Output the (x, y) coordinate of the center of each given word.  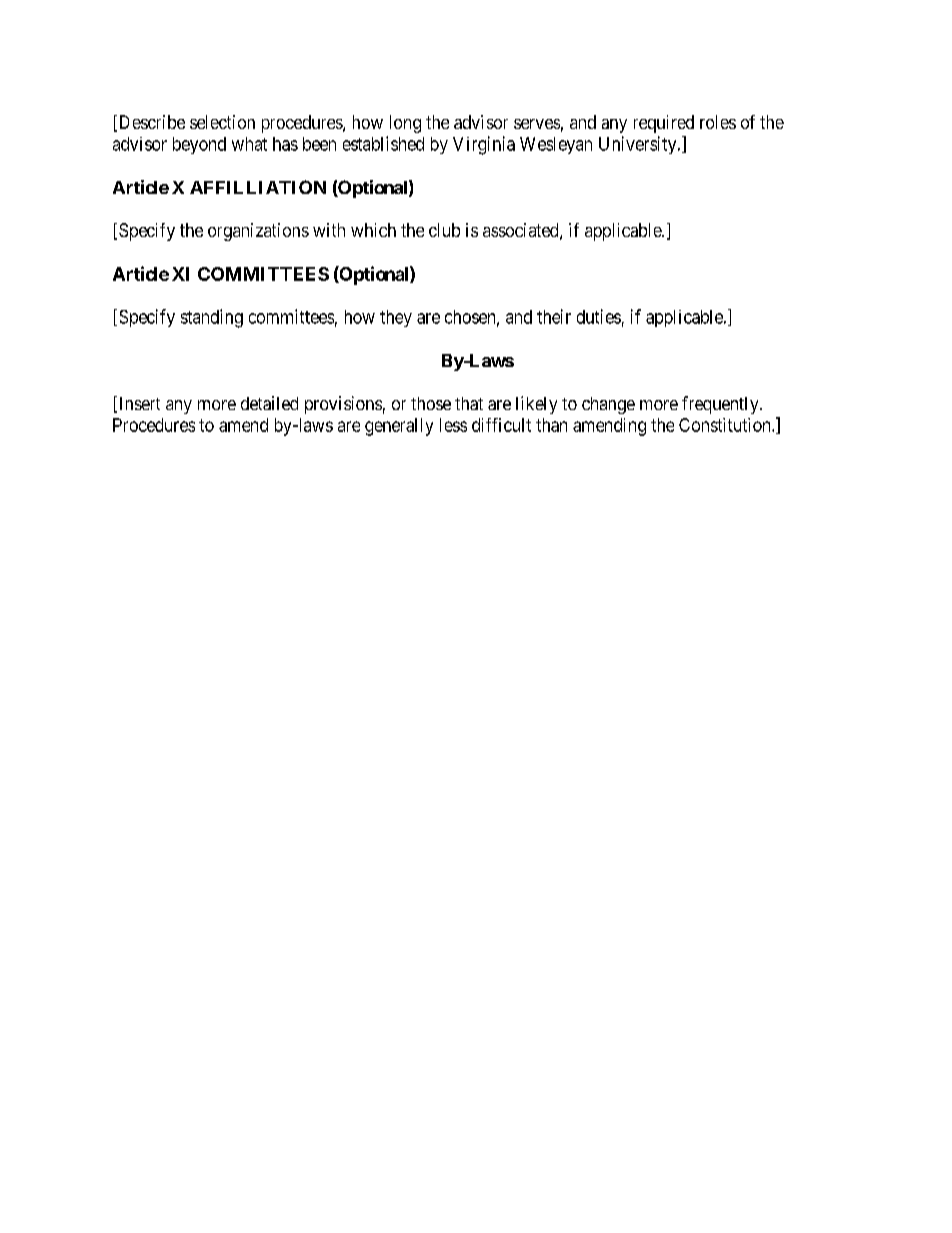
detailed (269, 403)
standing (212, 318)
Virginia (484, 145)
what (249, 144)
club (444, 230)
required (664, 124)
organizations (258, 232)
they (396, 318)
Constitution (726, 425)
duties (599, 316)
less (453, 425)
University (639, 145)
